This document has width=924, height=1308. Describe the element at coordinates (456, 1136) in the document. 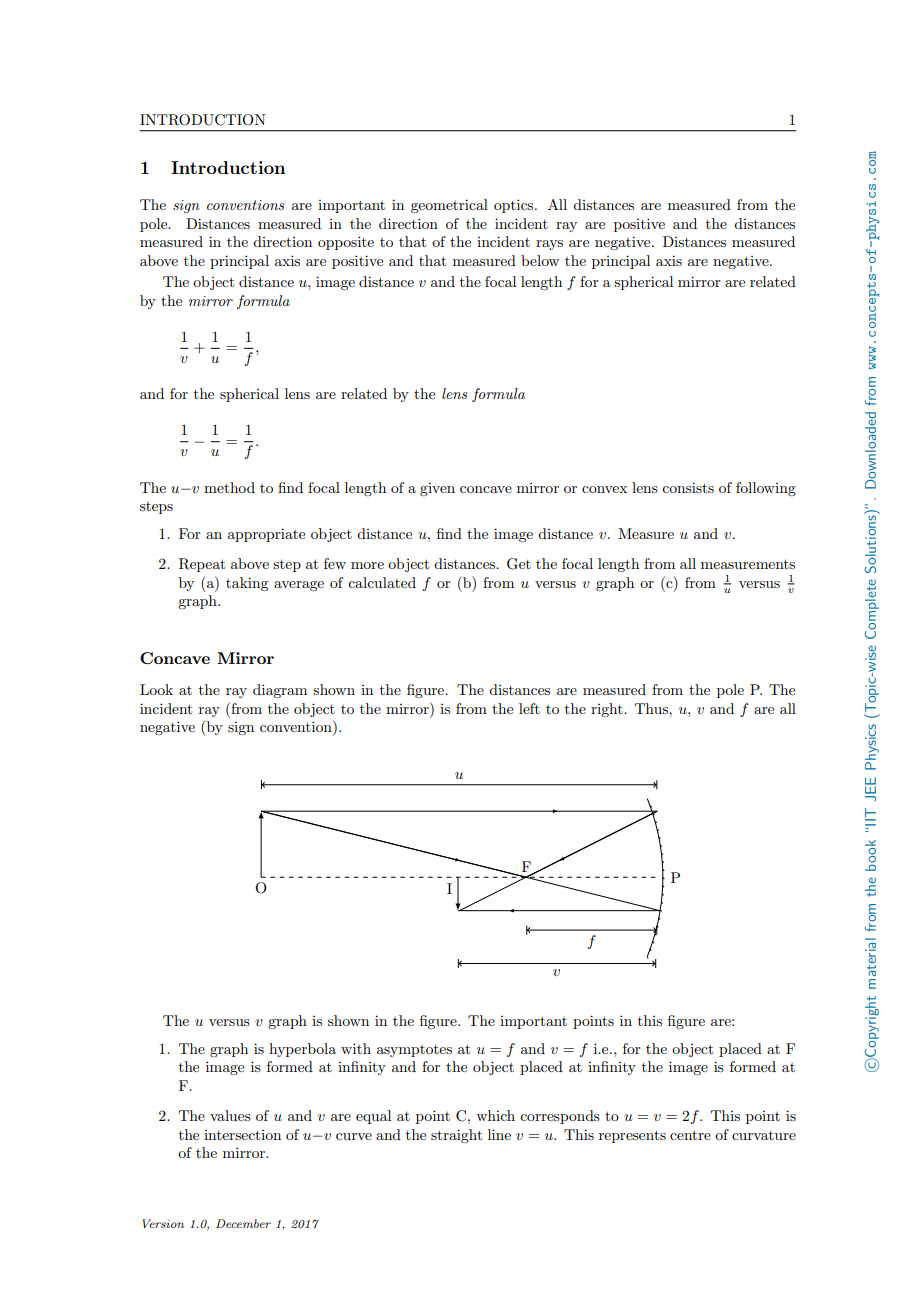

I see `straight` at that location.
